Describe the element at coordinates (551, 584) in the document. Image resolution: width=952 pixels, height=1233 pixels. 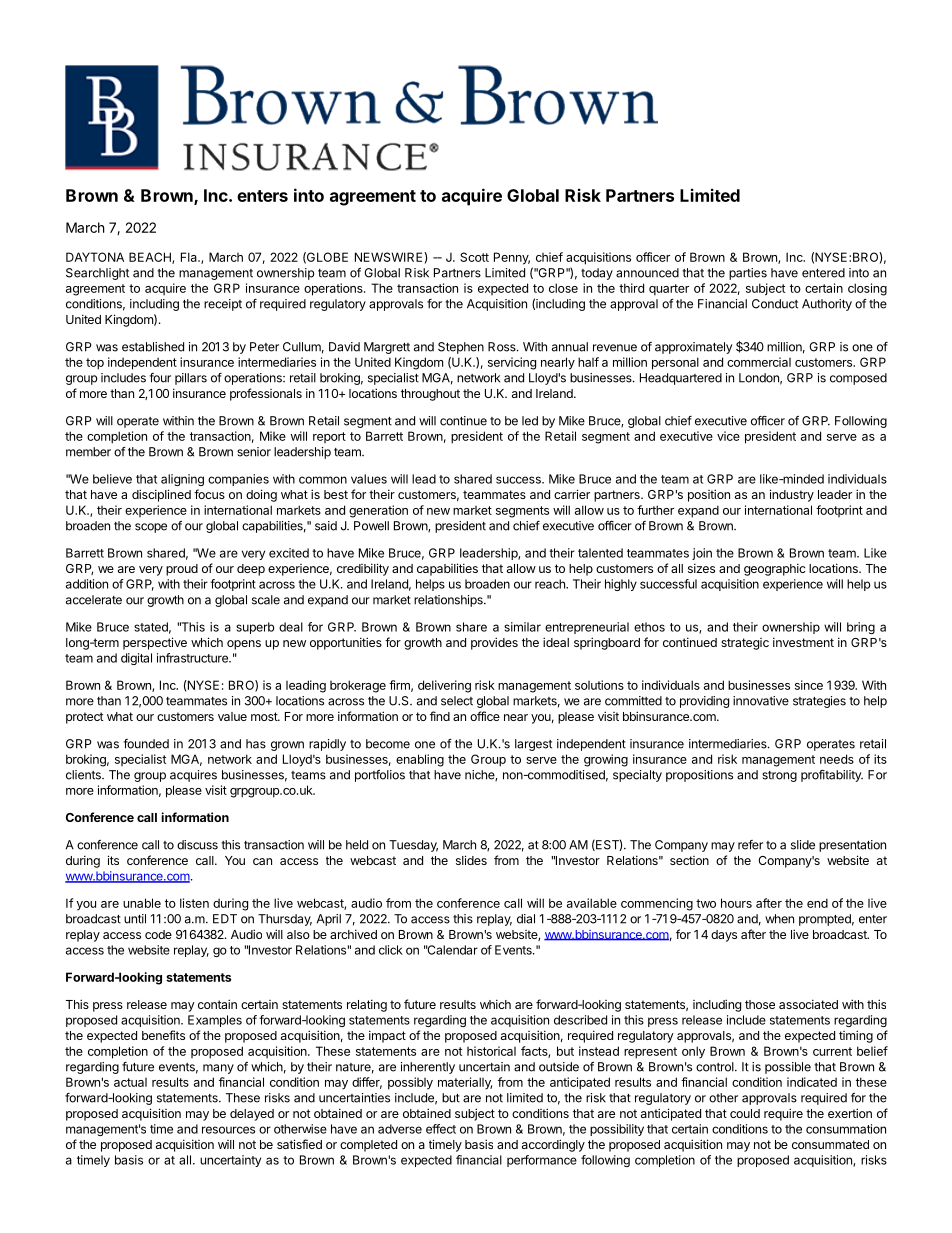
I see `reach` at that location.
